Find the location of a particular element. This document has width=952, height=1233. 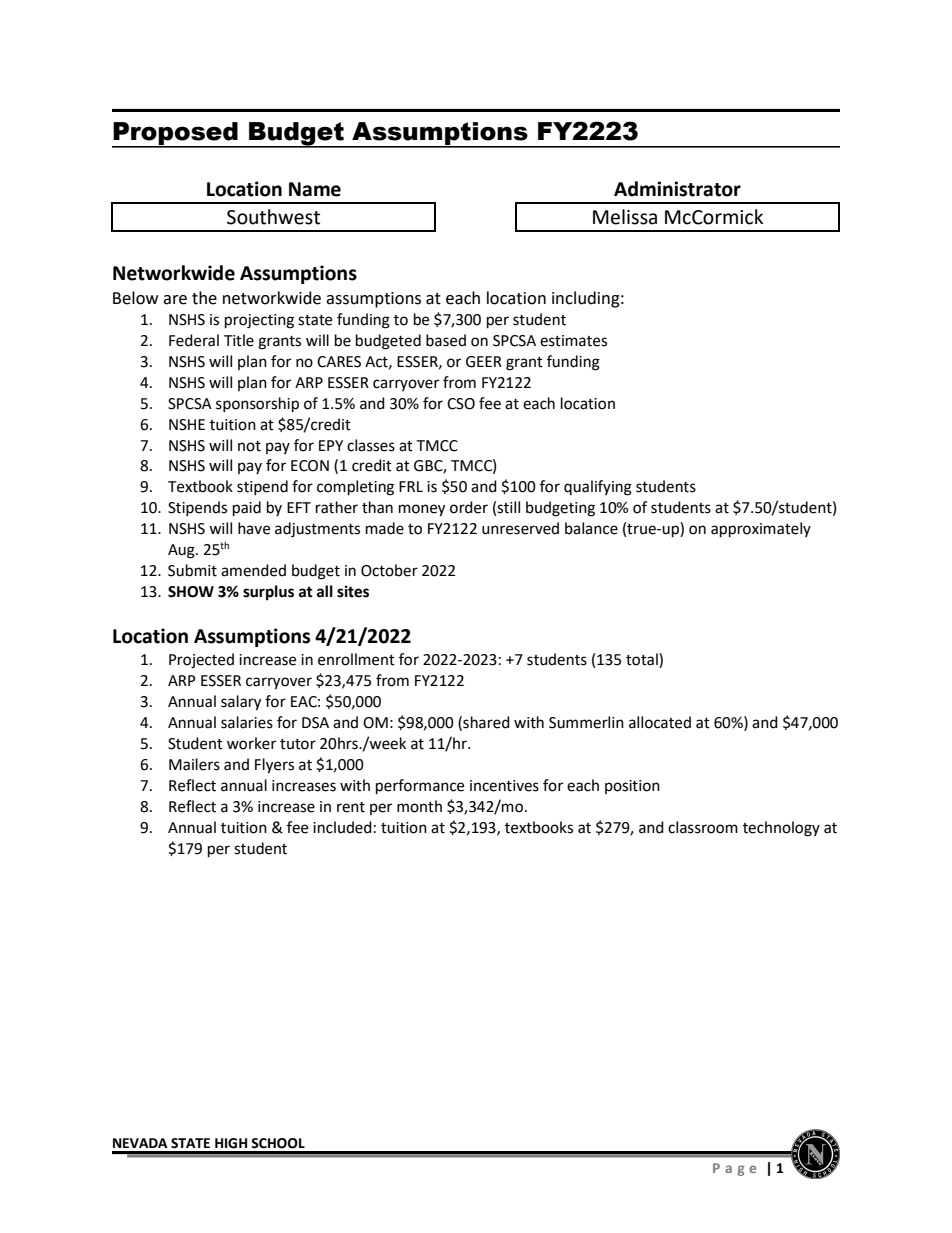

Name is located at coordinates (315, 189).
